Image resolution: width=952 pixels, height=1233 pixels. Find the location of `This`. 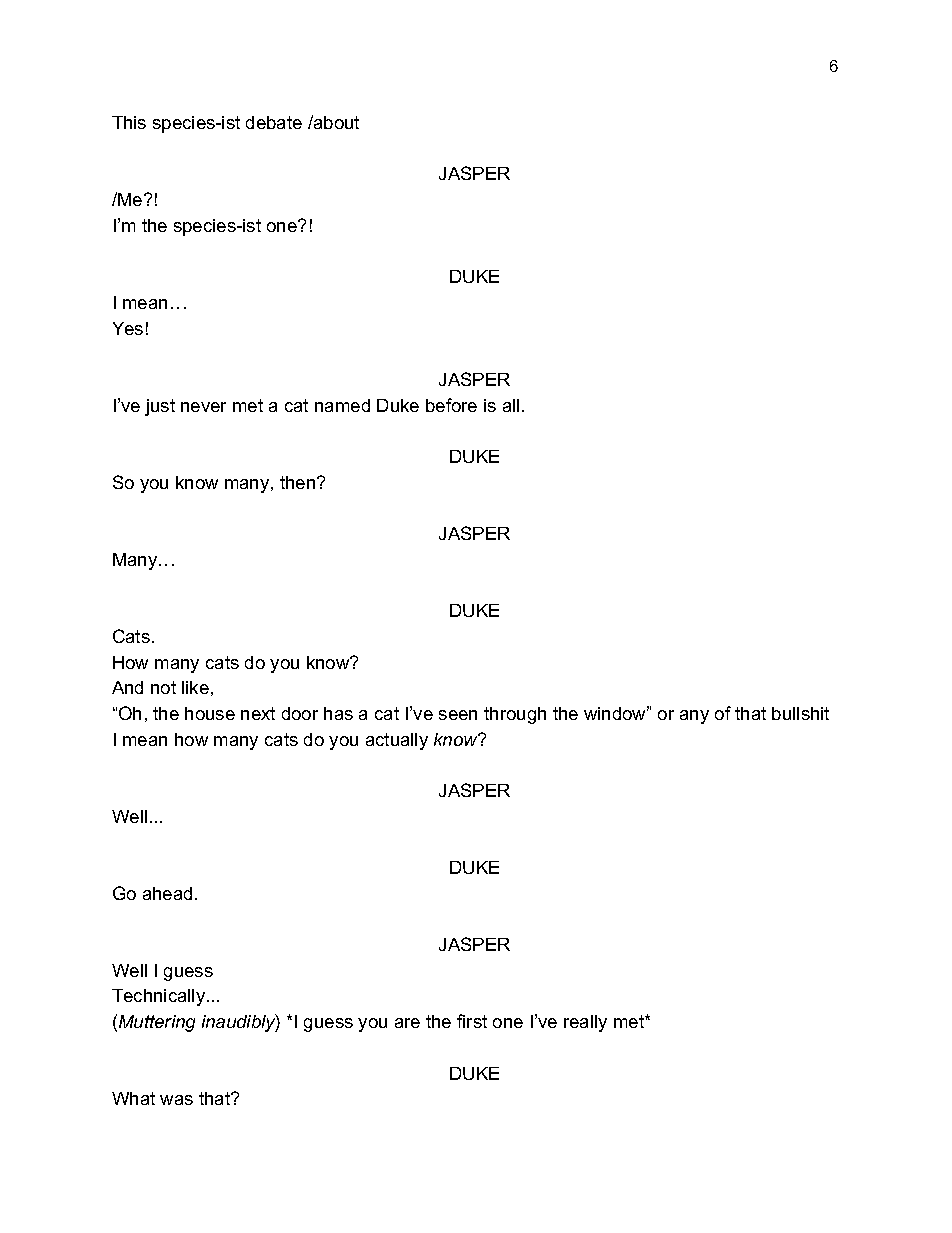

This is located at coordinates (129, 122).
